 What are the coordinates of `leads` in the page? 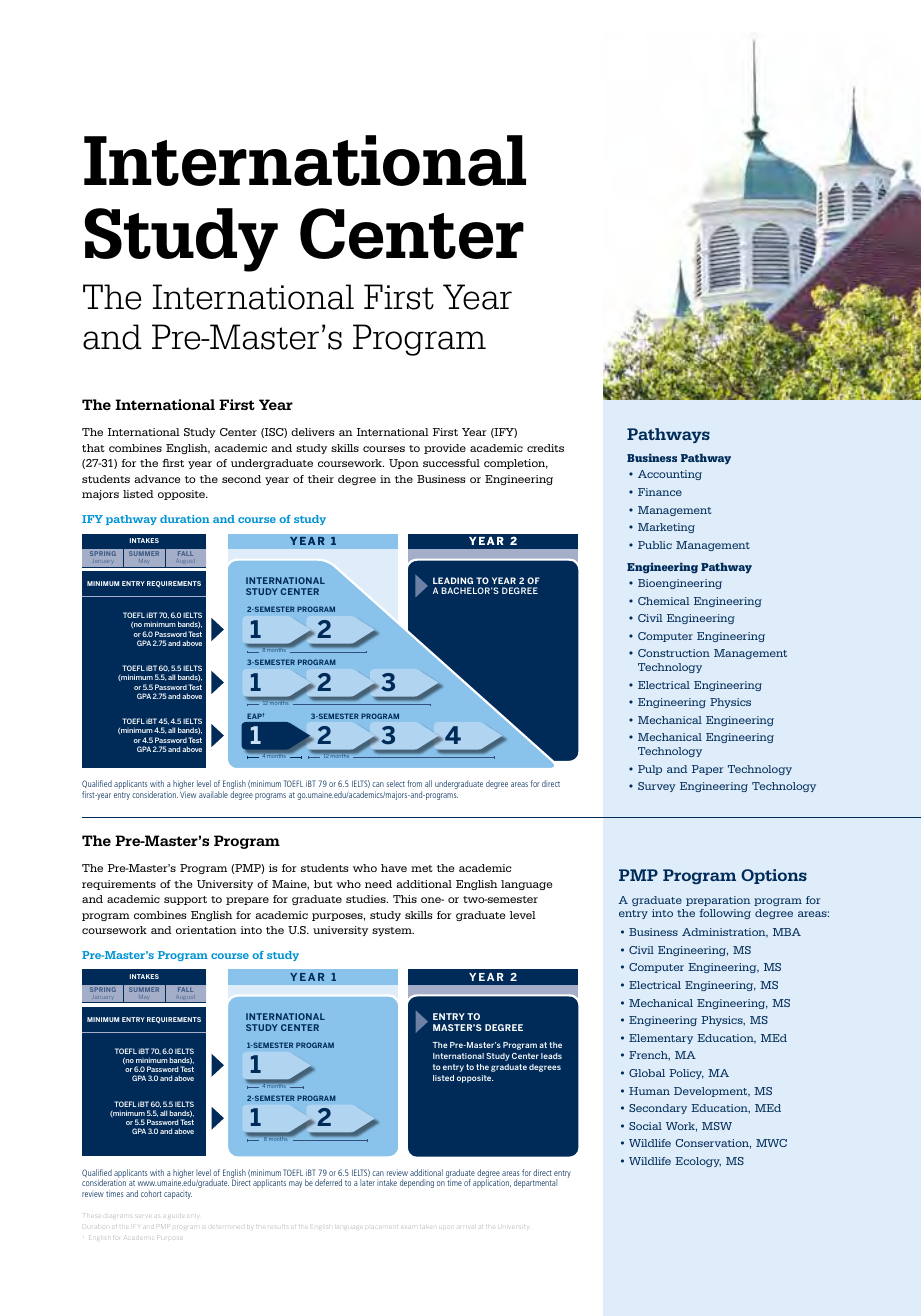 It's located at (551, 1056).
